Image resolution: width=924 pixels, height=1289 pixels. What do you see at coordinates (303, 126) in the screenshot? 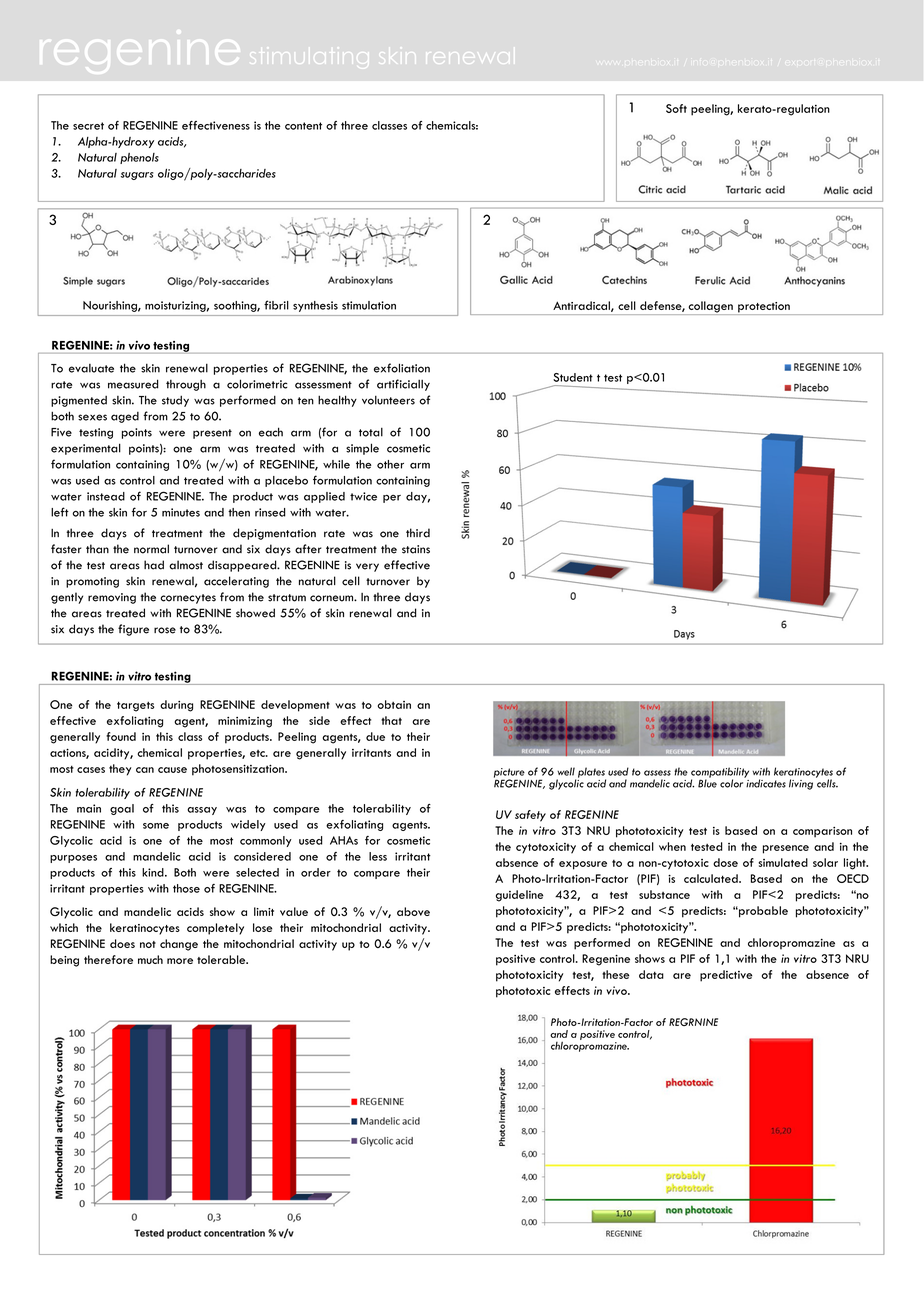
I see `content` at bounding box center [303, 126].
